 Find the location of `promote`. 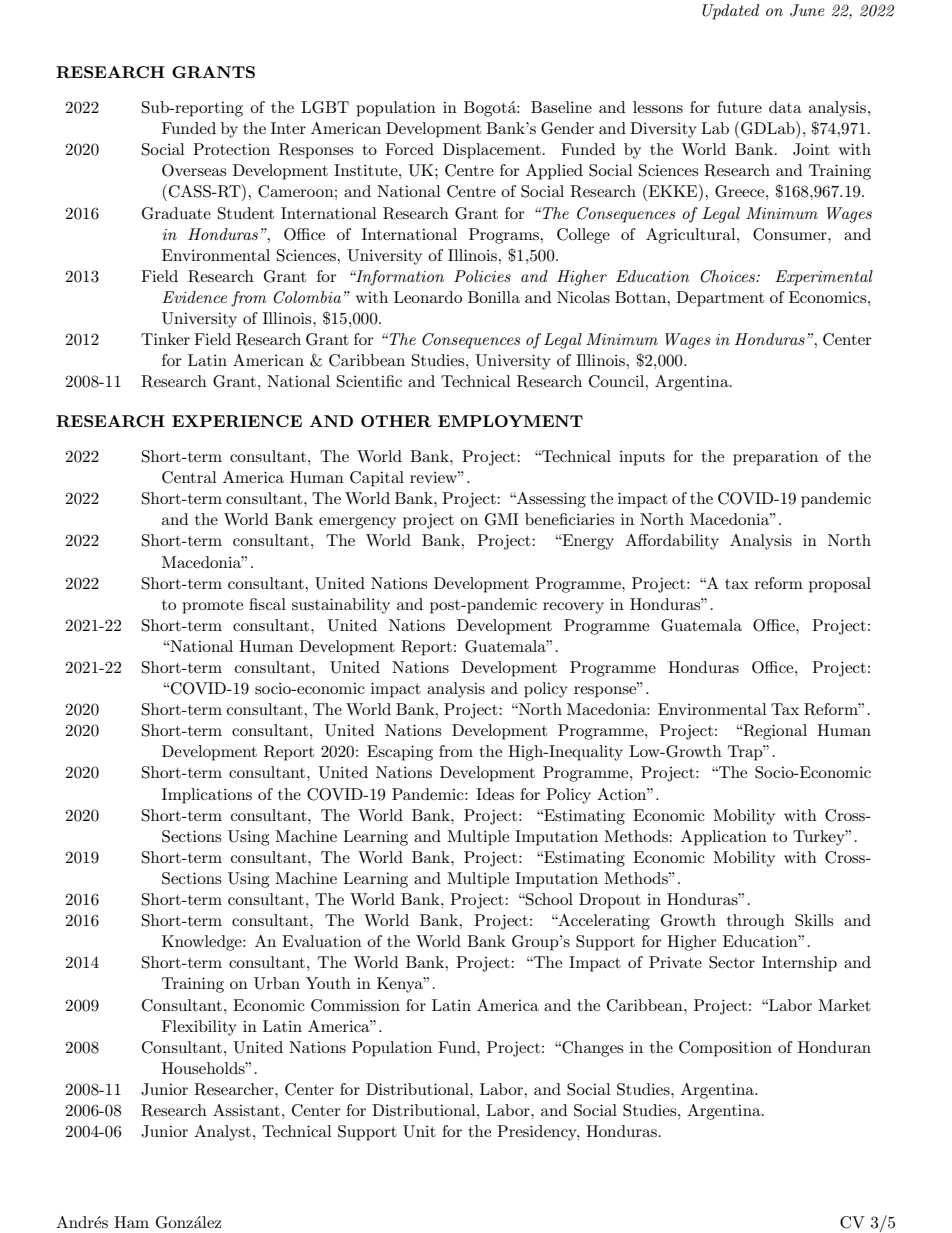

promote is located at coordinates (212, 607).
